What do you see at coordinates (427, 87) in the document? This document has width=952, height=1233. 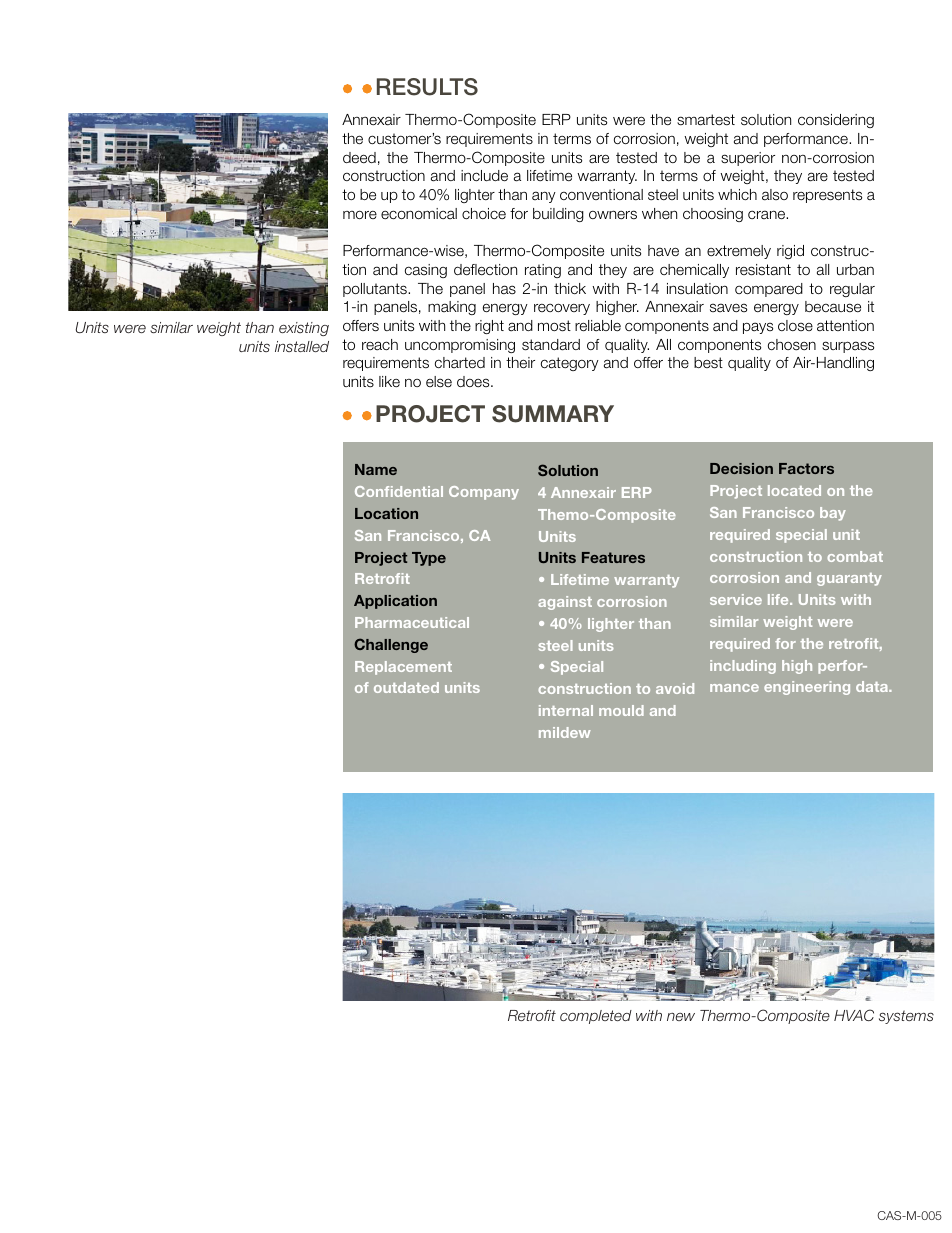 I see `RESULTS` at bounding box center [427, 87].
